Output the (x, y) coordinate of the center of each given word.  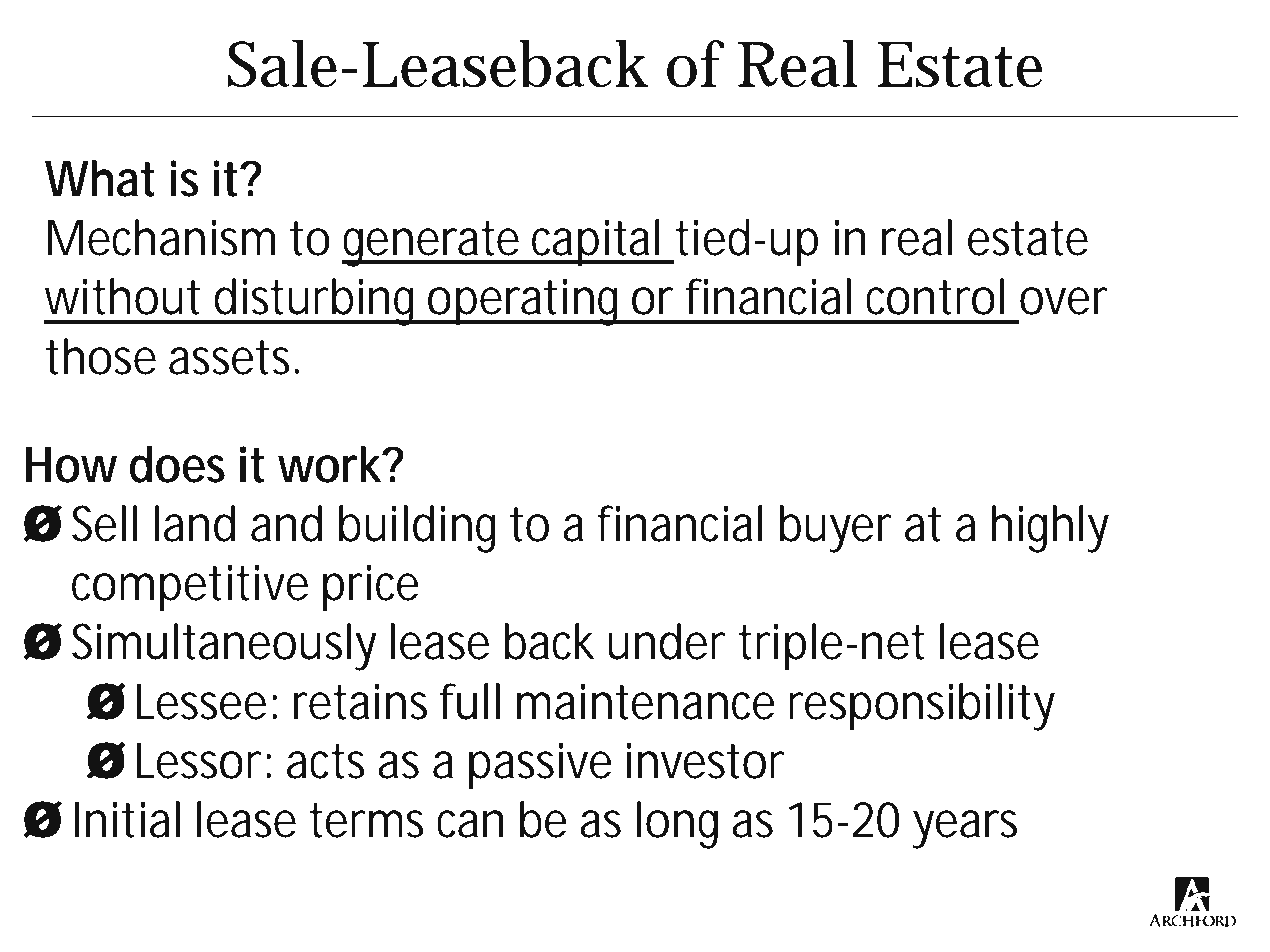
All (561, 894)
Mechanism (161, 237)
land (195, 523)
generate (435, 244)
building (417, 529)
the (282, 919)
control (935, 296)
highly (1050, 529)
